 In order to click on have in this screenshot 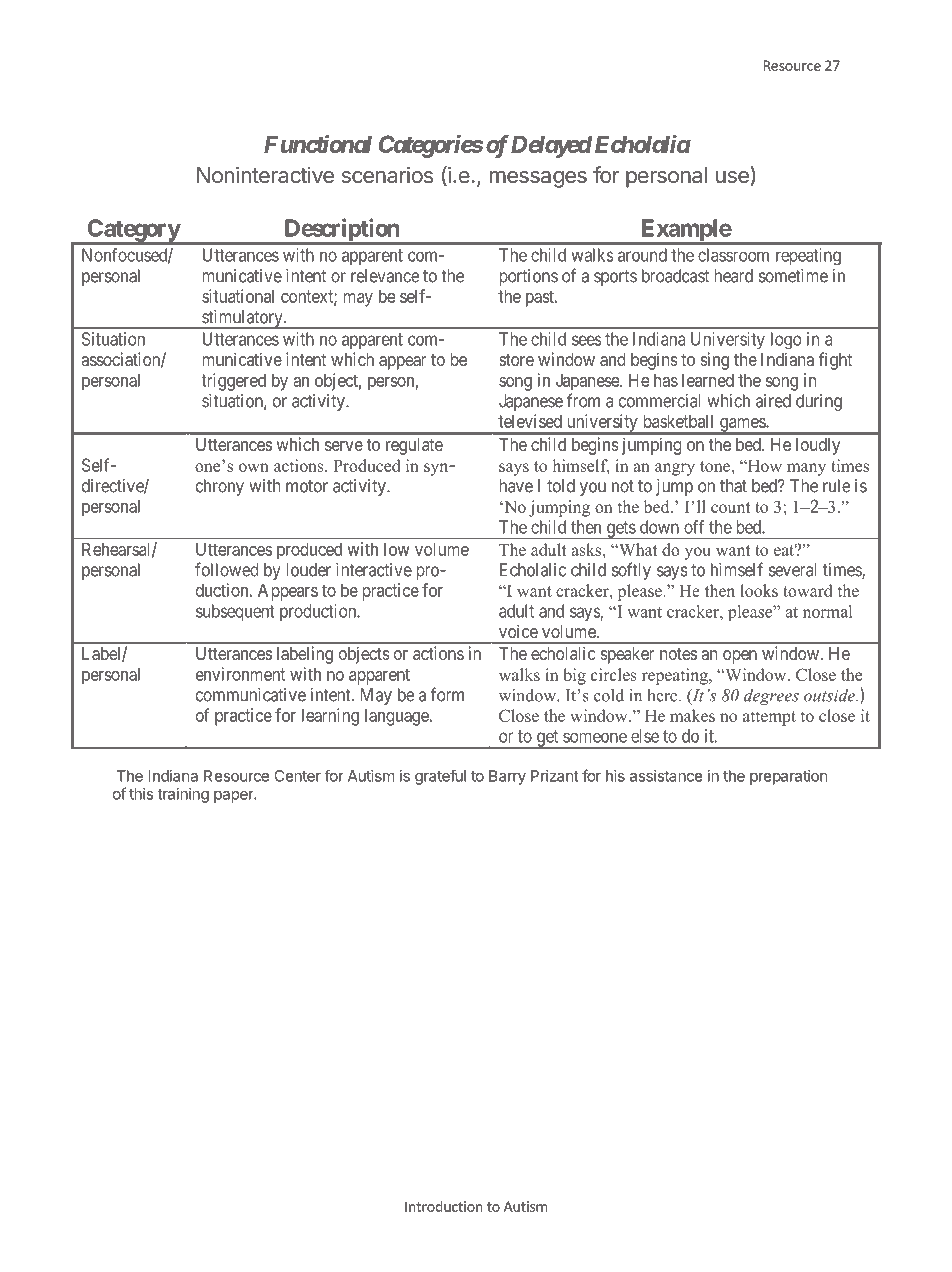, I will do `click(516, 486)`.
